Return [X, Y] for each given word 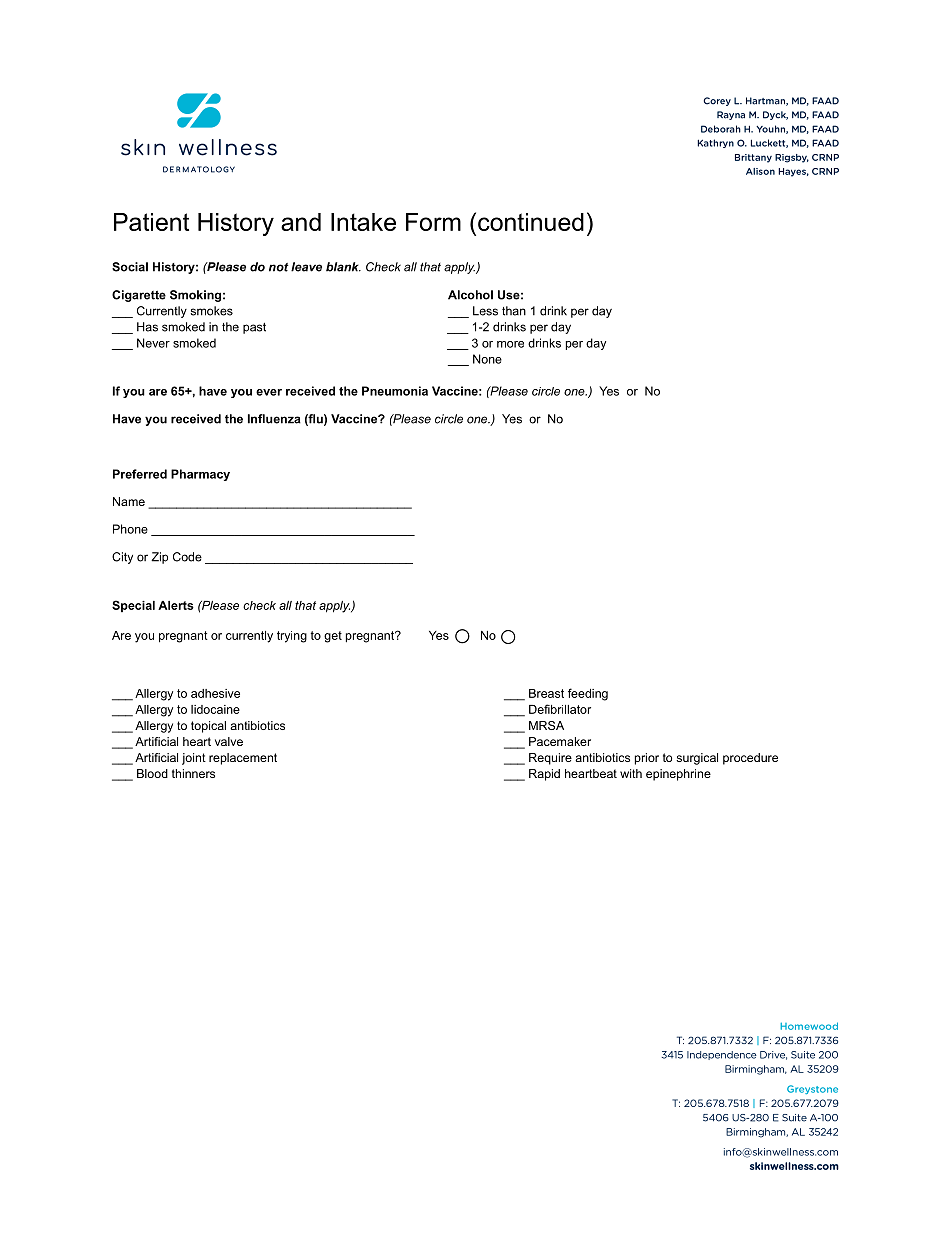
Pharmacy [200, 475]
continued [531, 222]
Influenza [274, 419]
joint [194, 759]
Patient [151, 222]
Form [433, 222]
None [487, 359]
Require [550, 759]
